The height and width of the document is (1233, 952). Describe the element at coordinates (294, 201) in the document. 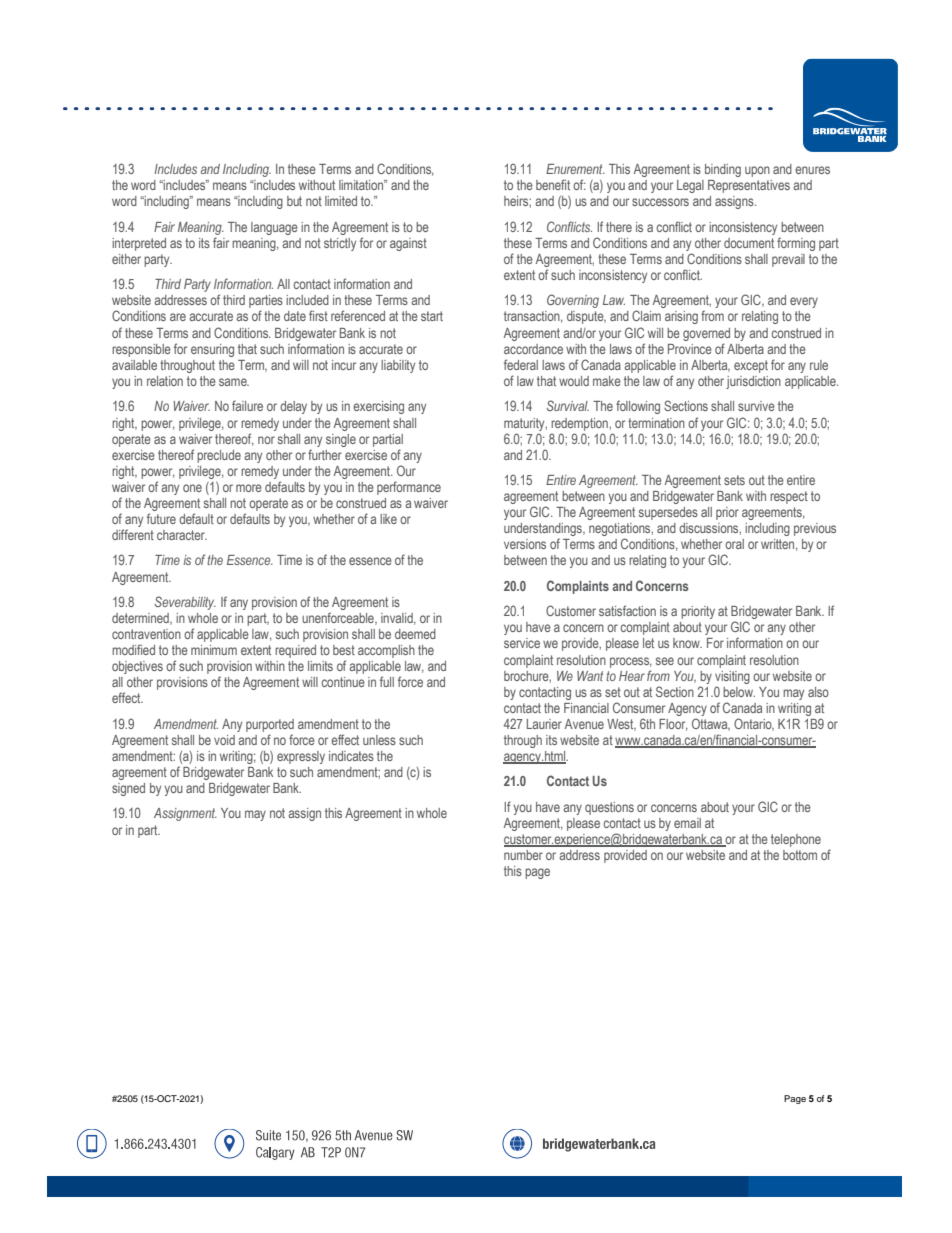

I see `but` at that location.
